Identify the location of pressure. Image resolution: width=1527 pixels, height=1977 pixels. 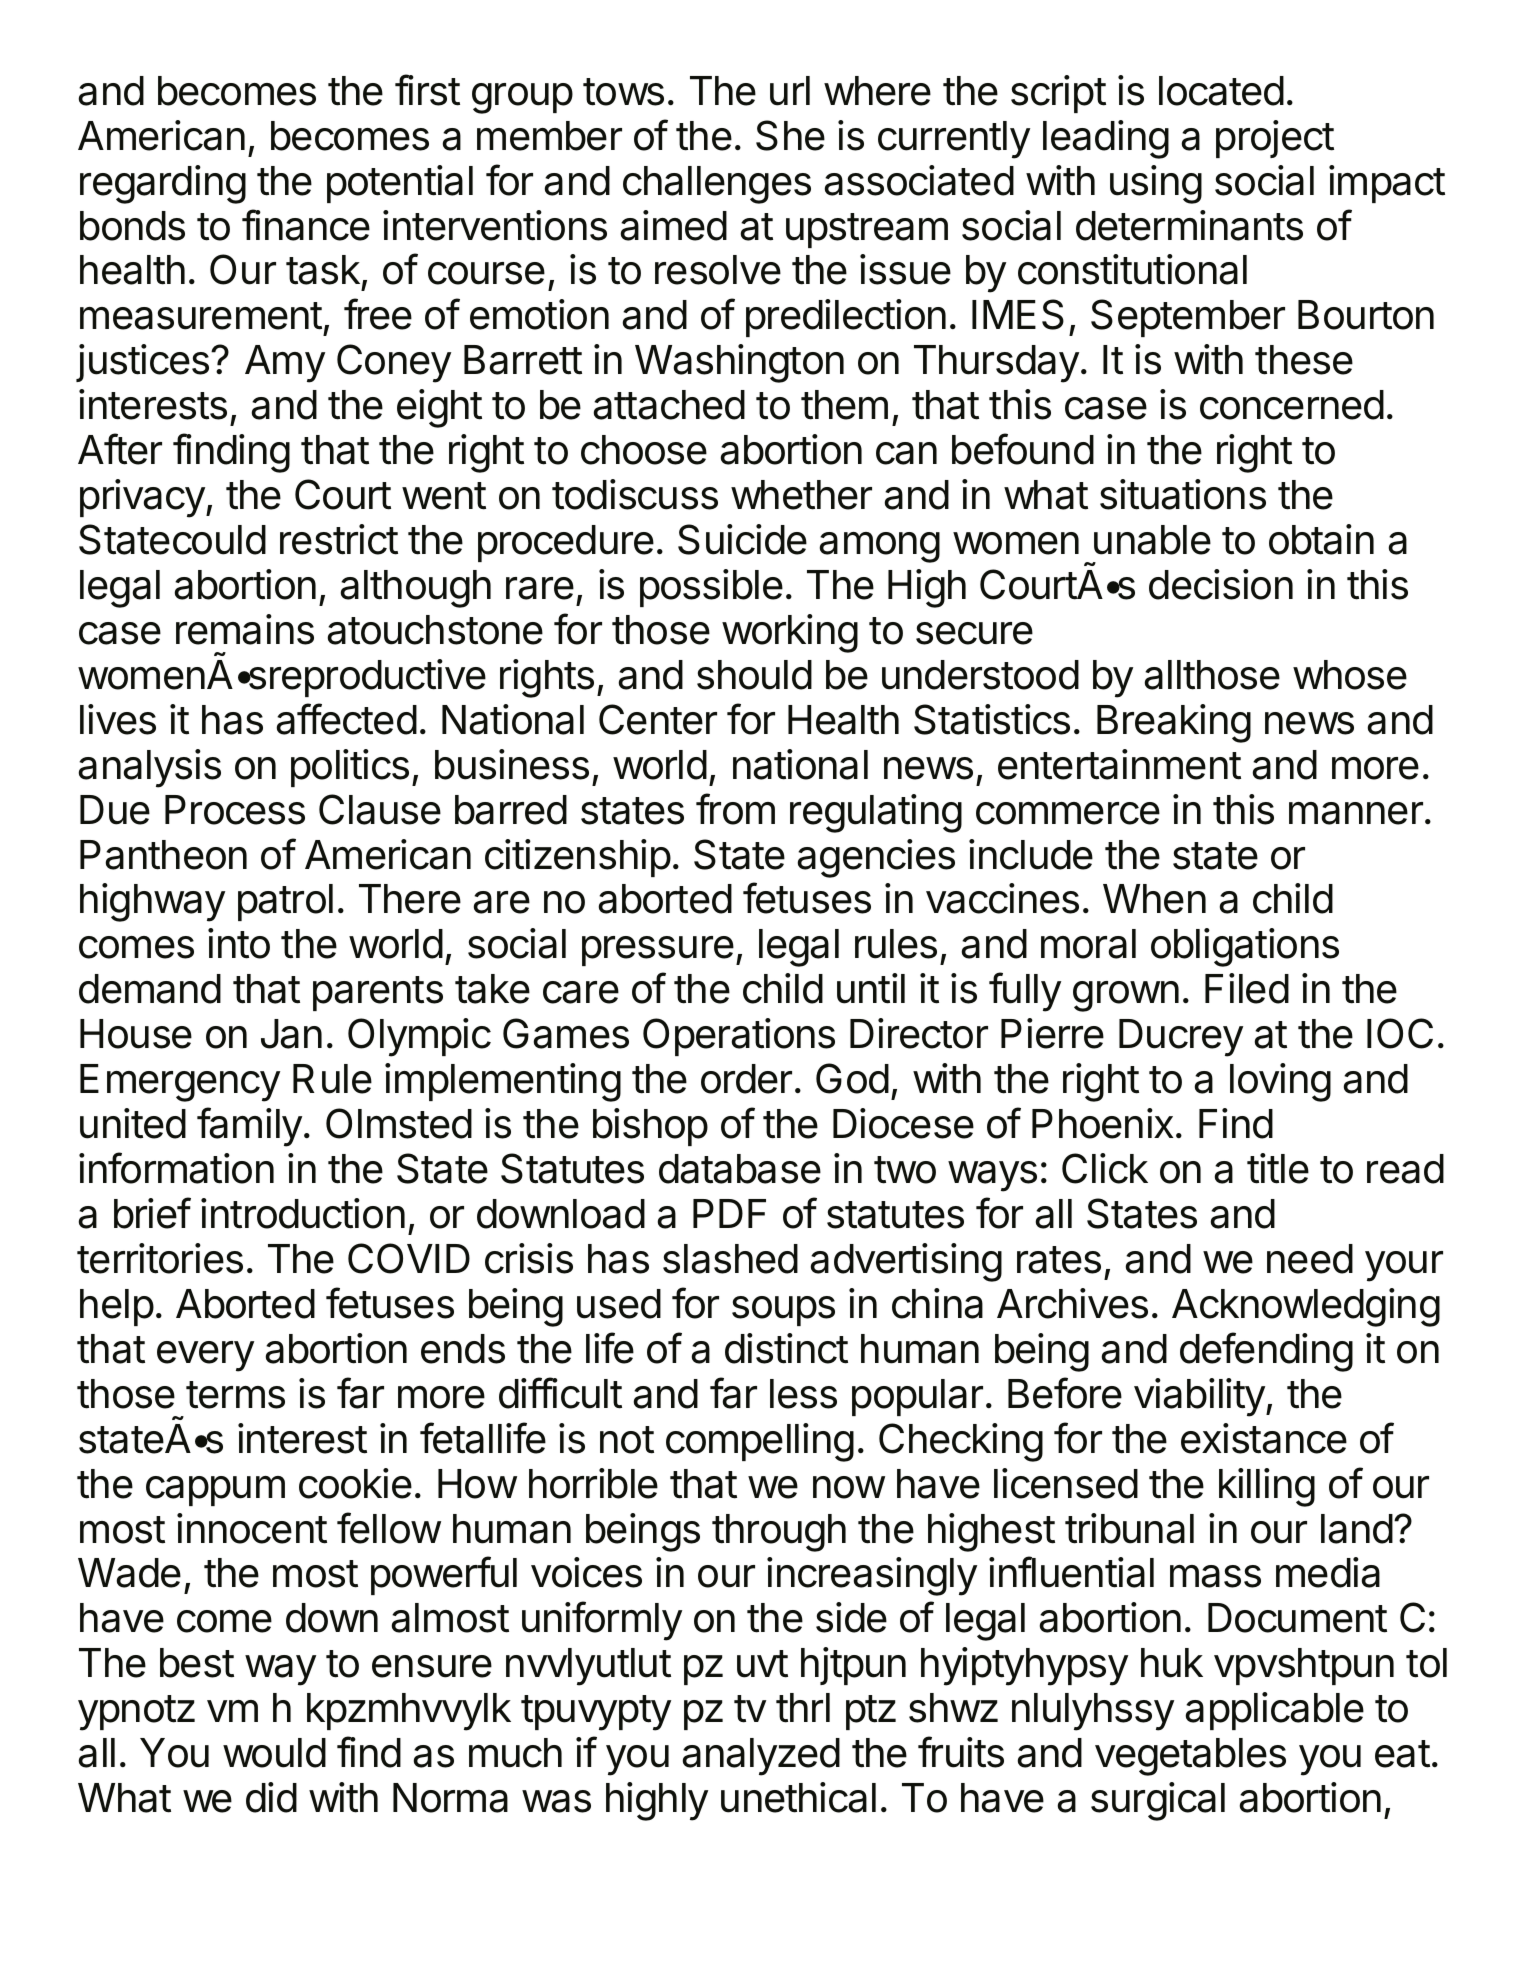
(658, 951).
